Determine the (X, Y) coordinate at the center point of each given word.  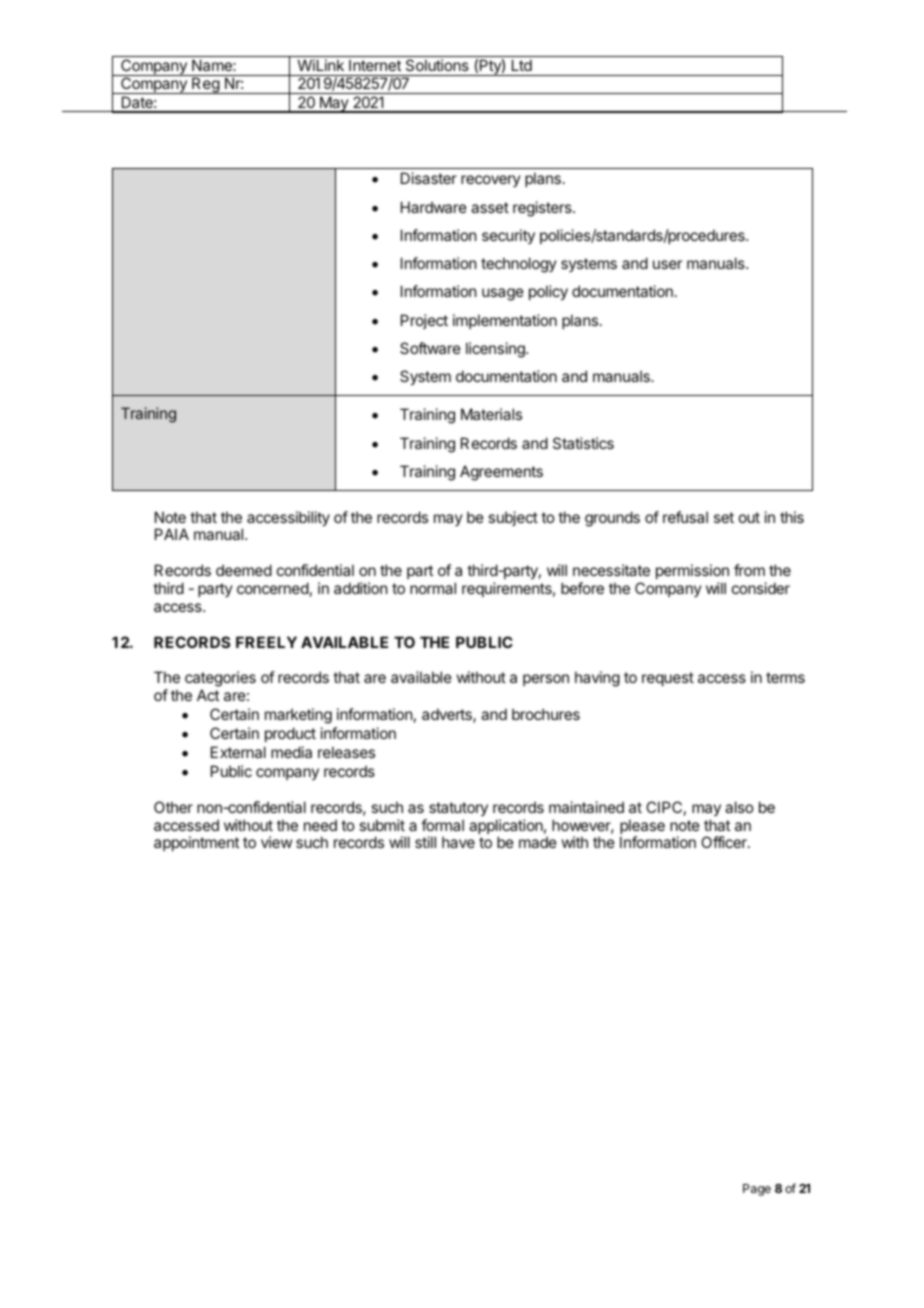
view (276, 842)
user (667, 264)
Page (757, 1190)
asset (490, 207)
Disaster (429, 178)
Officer (725, 842)
